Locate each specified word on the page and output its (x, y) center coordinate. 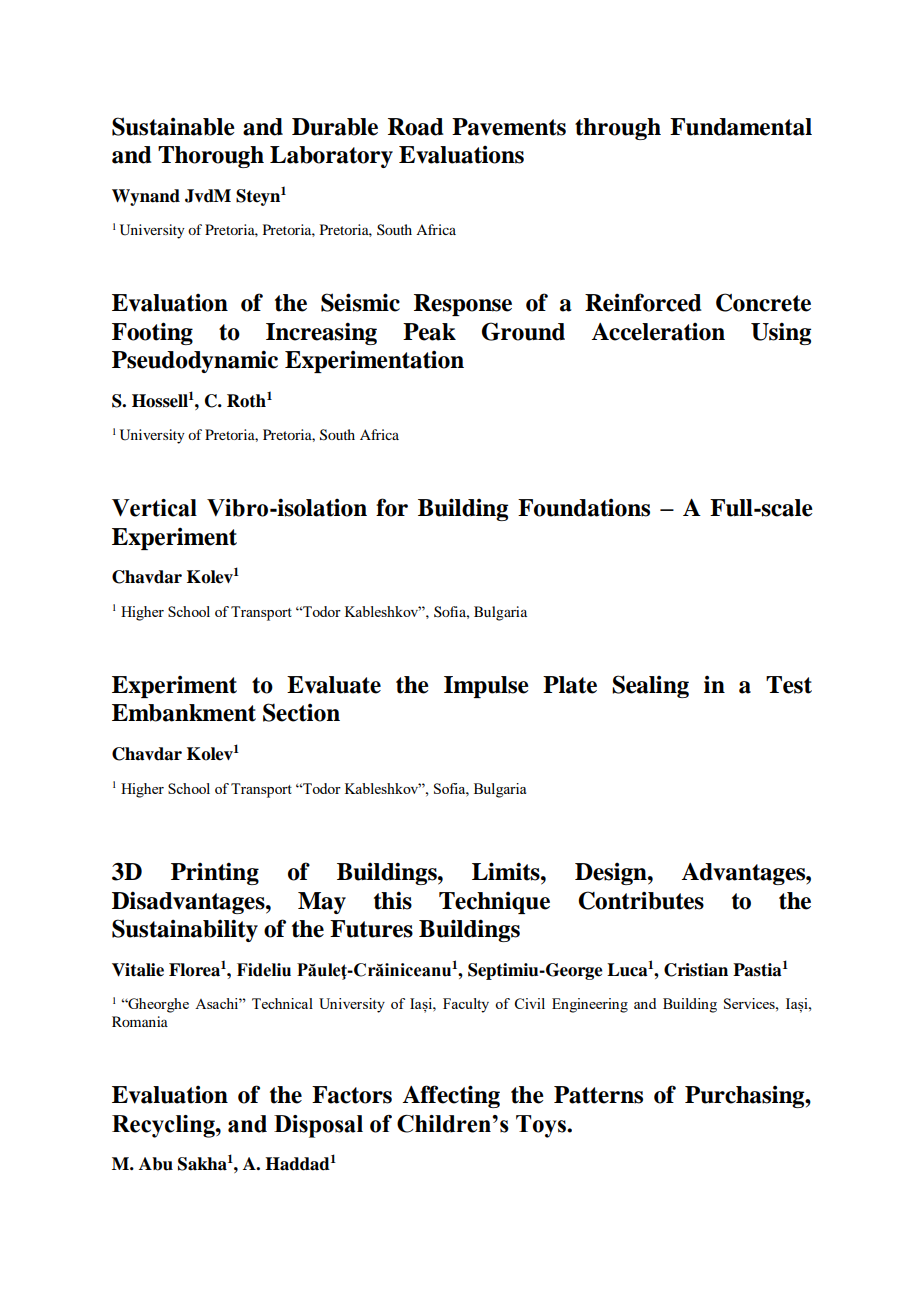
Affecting (451, 1096)
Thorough (211, 157)
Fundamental (741, 127)
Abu (156, 1164)
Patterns (598, 1095)
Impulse (486, 687)
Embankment (184, 713)
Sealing (650, 686)
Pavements (509, 127)
